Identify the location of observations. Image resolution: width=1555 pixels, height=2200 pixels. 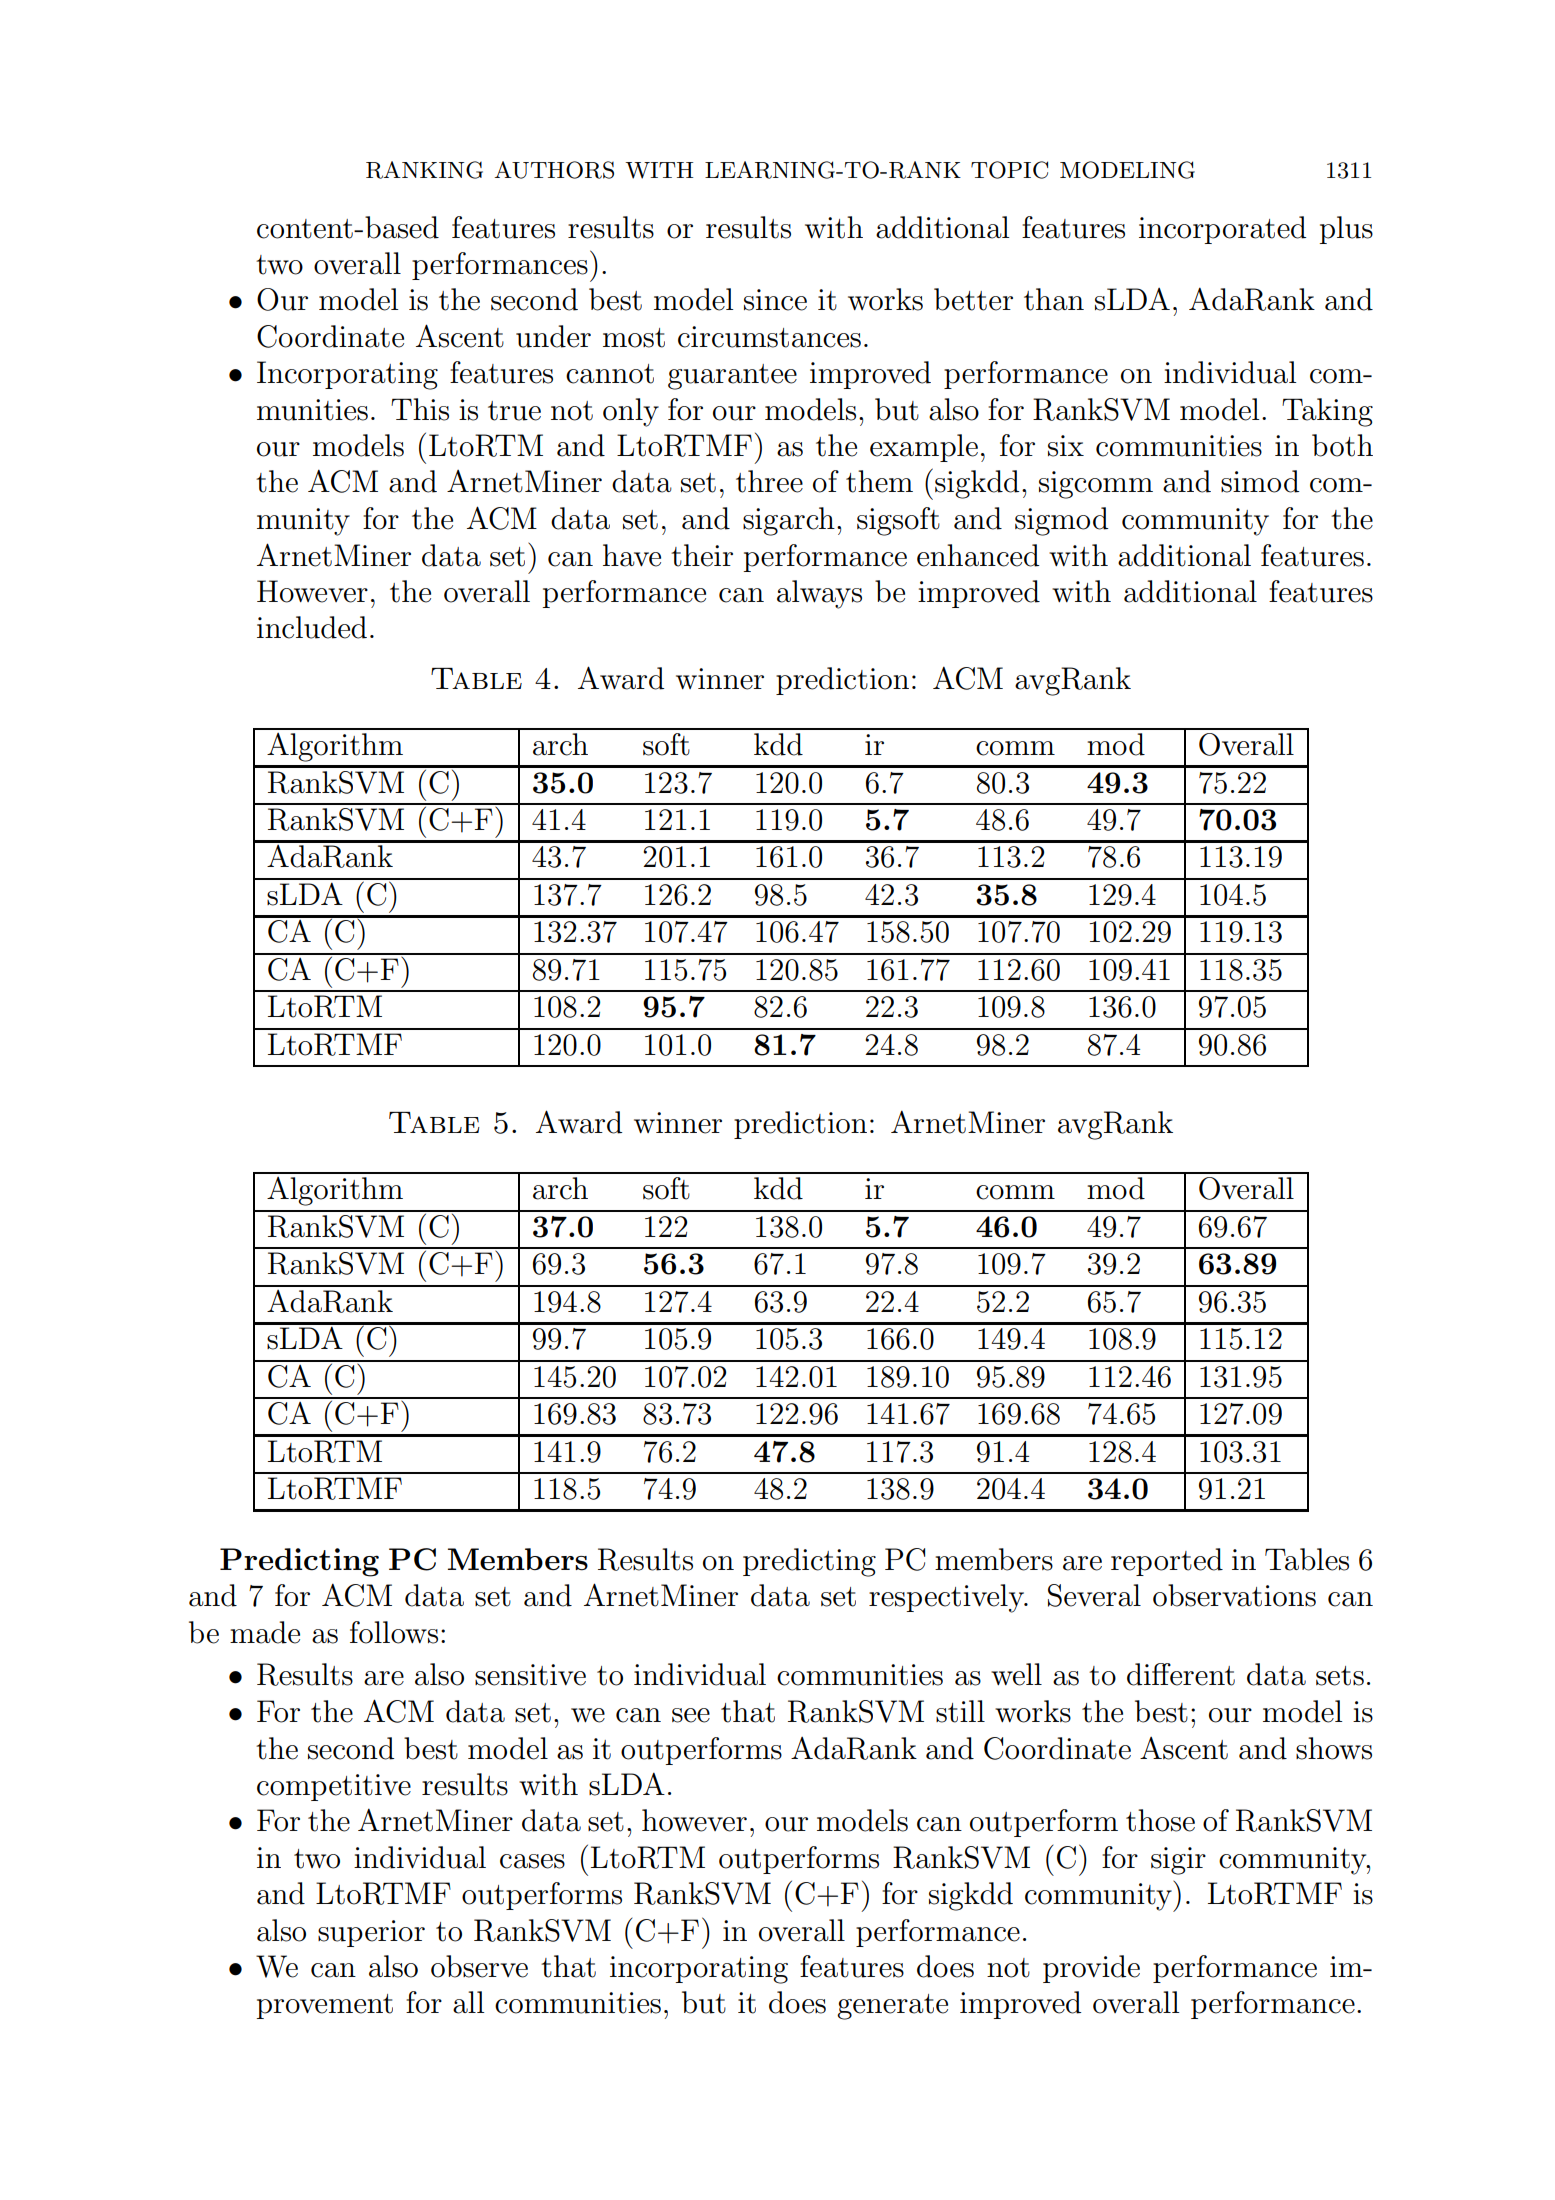
(1234, 1595).
